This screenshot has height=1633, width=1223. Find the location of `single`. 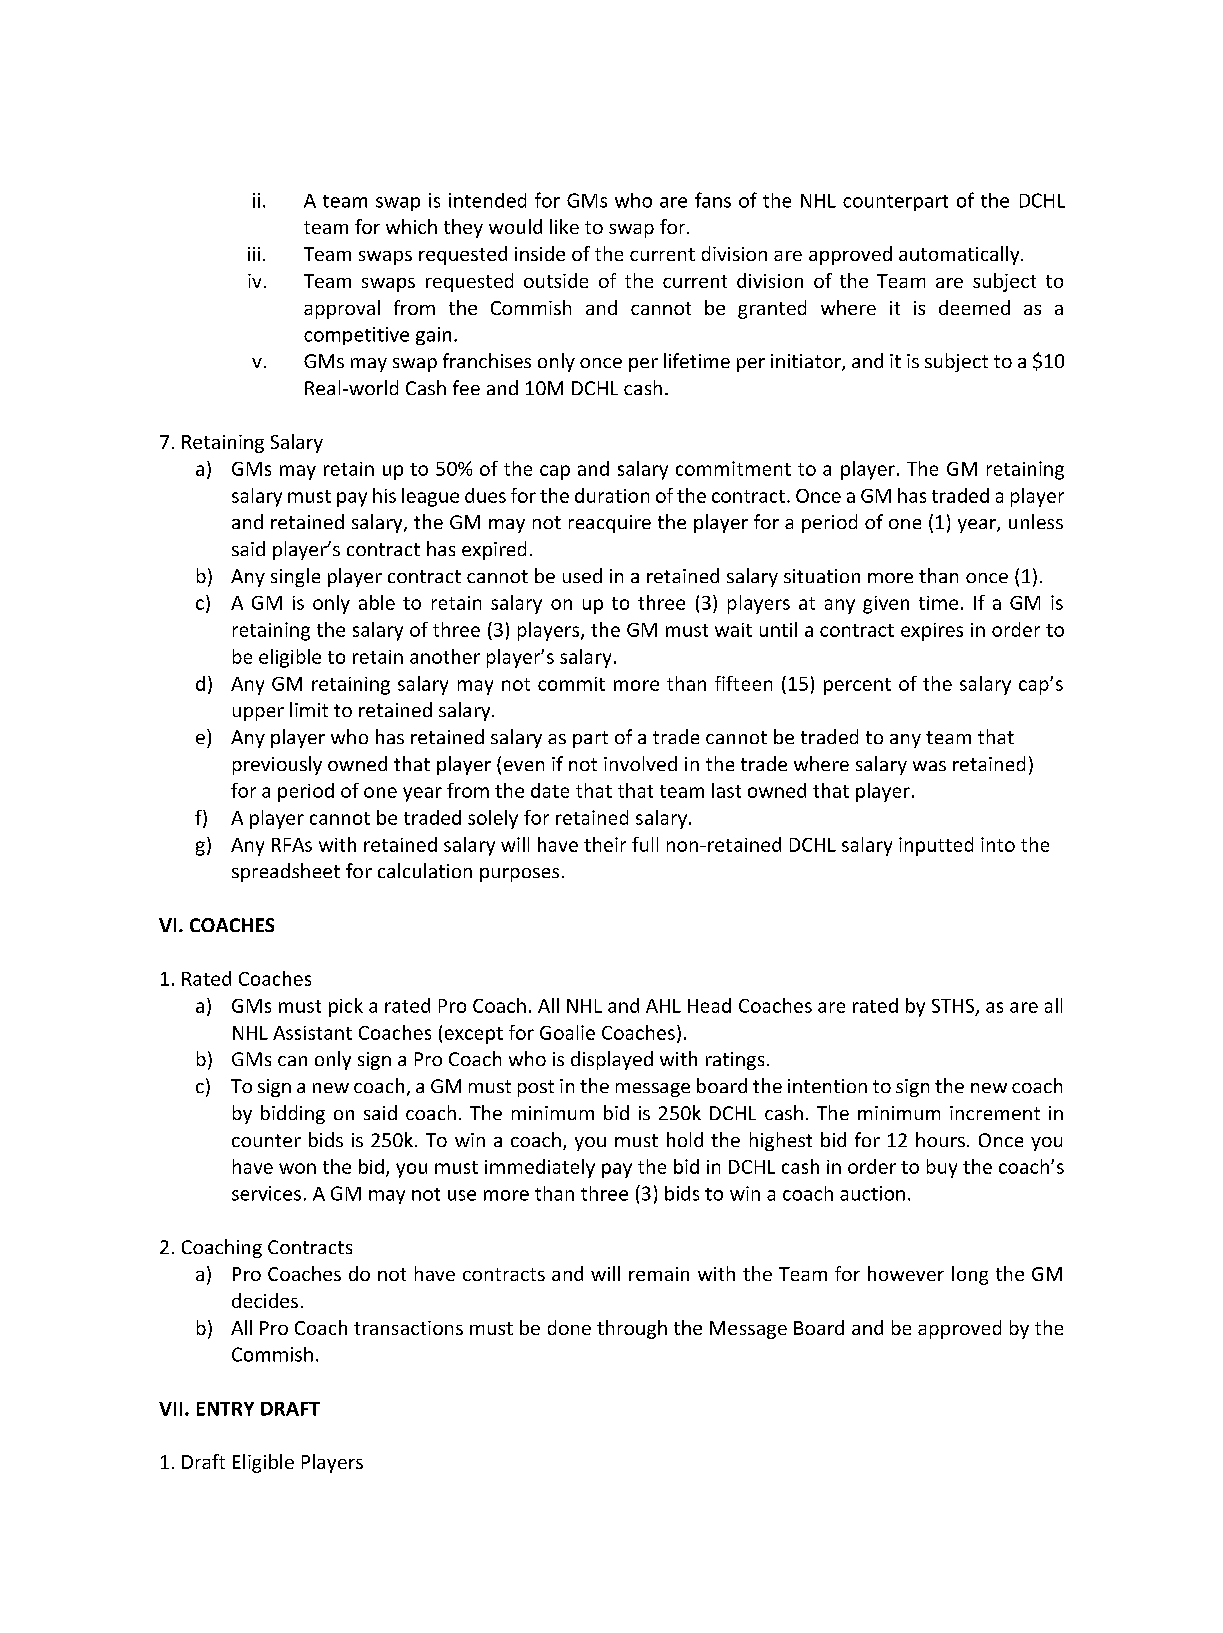

single is located at coordinates (295, 577).
